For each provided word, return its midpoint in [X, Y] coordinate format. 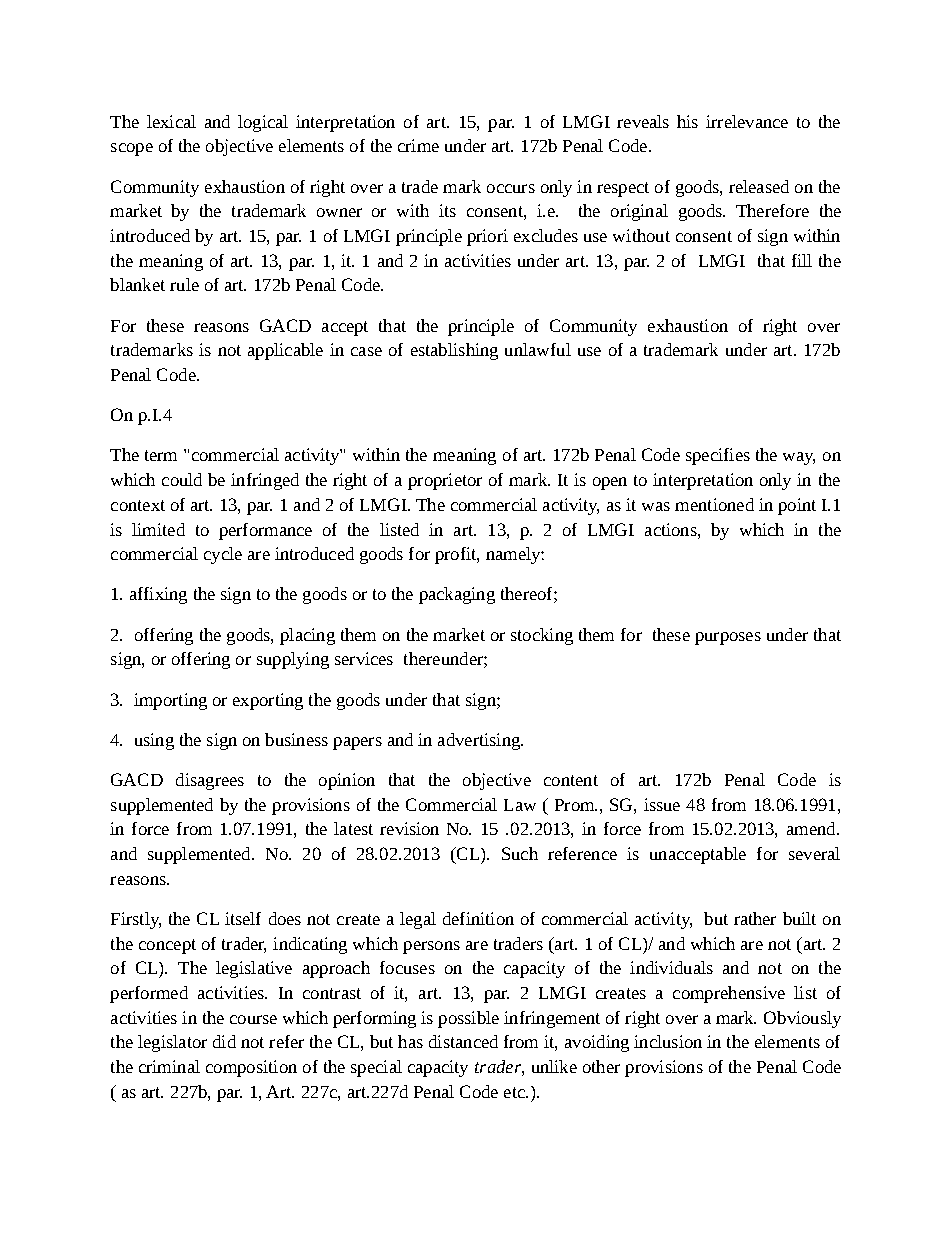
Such [520, 853]
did [224, 1041]
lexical [171, 121]
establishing [454, 351]
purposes [728, 638]
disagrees [210, 781]
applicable [285, 351]
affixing [158, 595]
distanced [463, 1041]
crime [418, 145]
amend [812, 828]
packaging [457, 595]
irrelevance [747, 121]
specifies [718, 456]
